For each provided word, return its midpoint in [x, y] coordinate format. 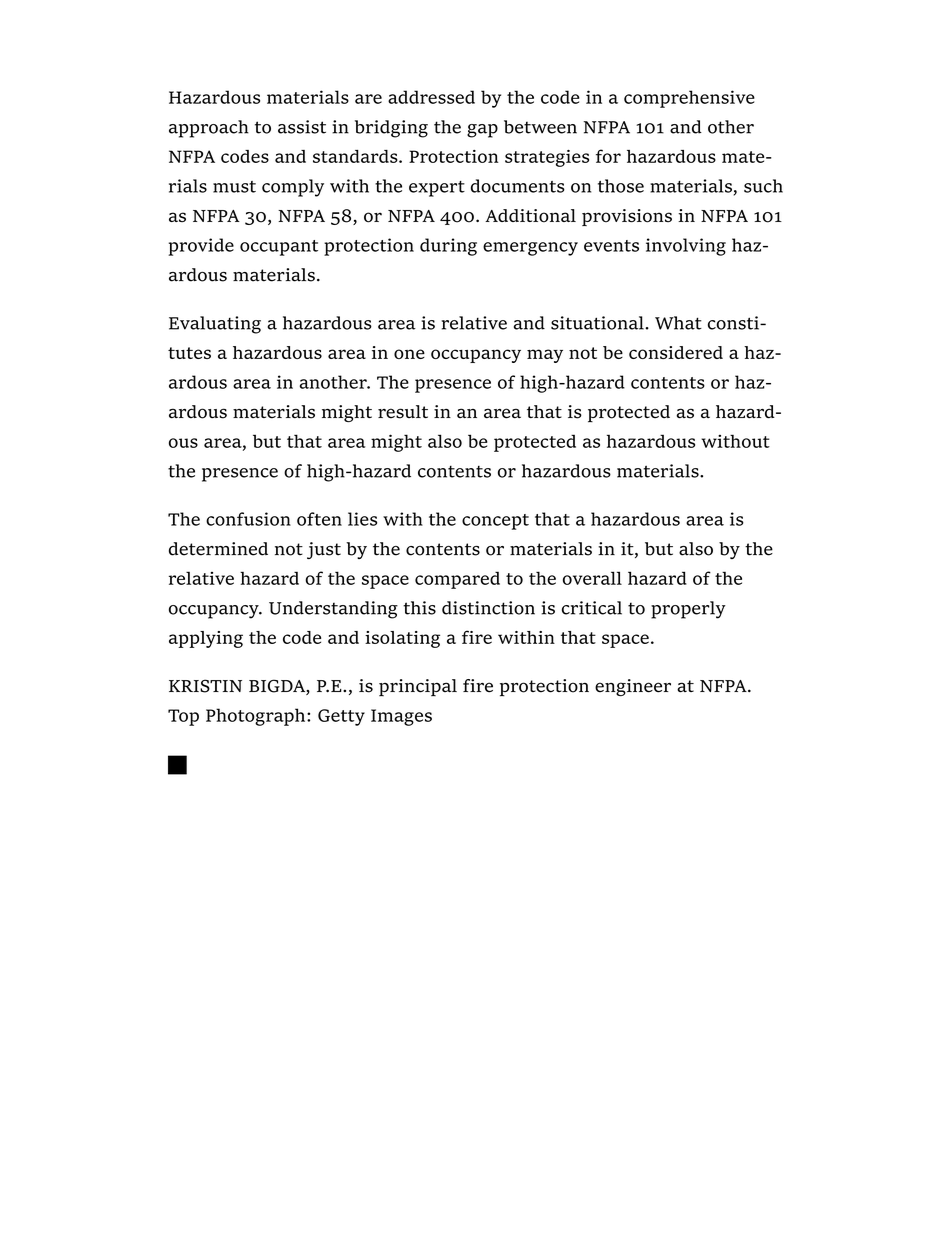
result [403, 412]
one [409, 354]
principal [418, 687]
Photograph [257, 717]
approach [209, 129]
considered [676, 352]
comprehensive [689, 99]
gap [482, 131]
